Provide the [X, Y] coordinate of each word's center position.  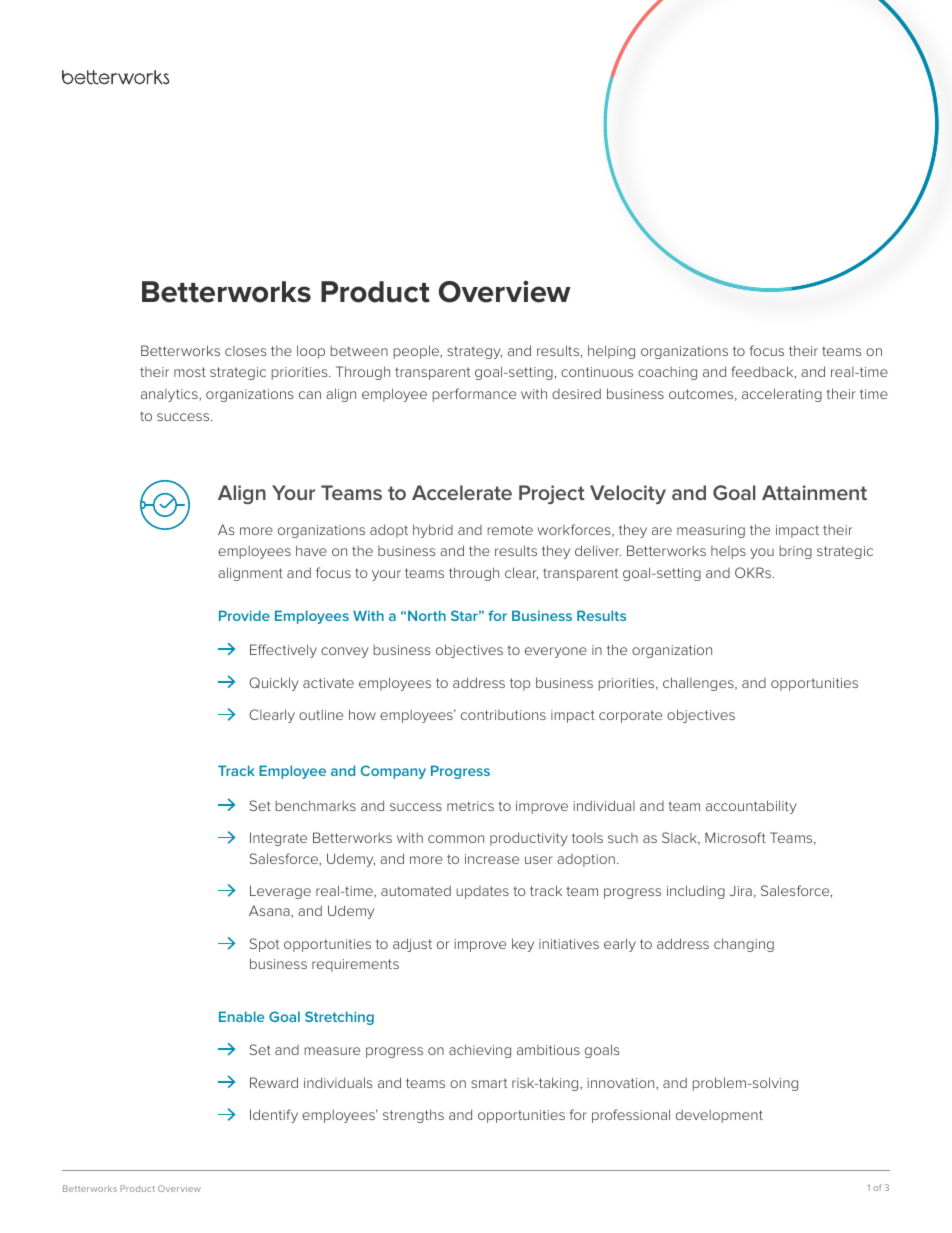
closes [245, 351]
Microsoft [735, 837]
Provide [244, 615]
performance [474, 395]
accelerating [782, 395]
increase [492, 859]
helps [728, 552]
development [719, 1116]
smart [489, 1083]
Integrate [278, 839]
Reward [274, 1082]
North [427, 615]
